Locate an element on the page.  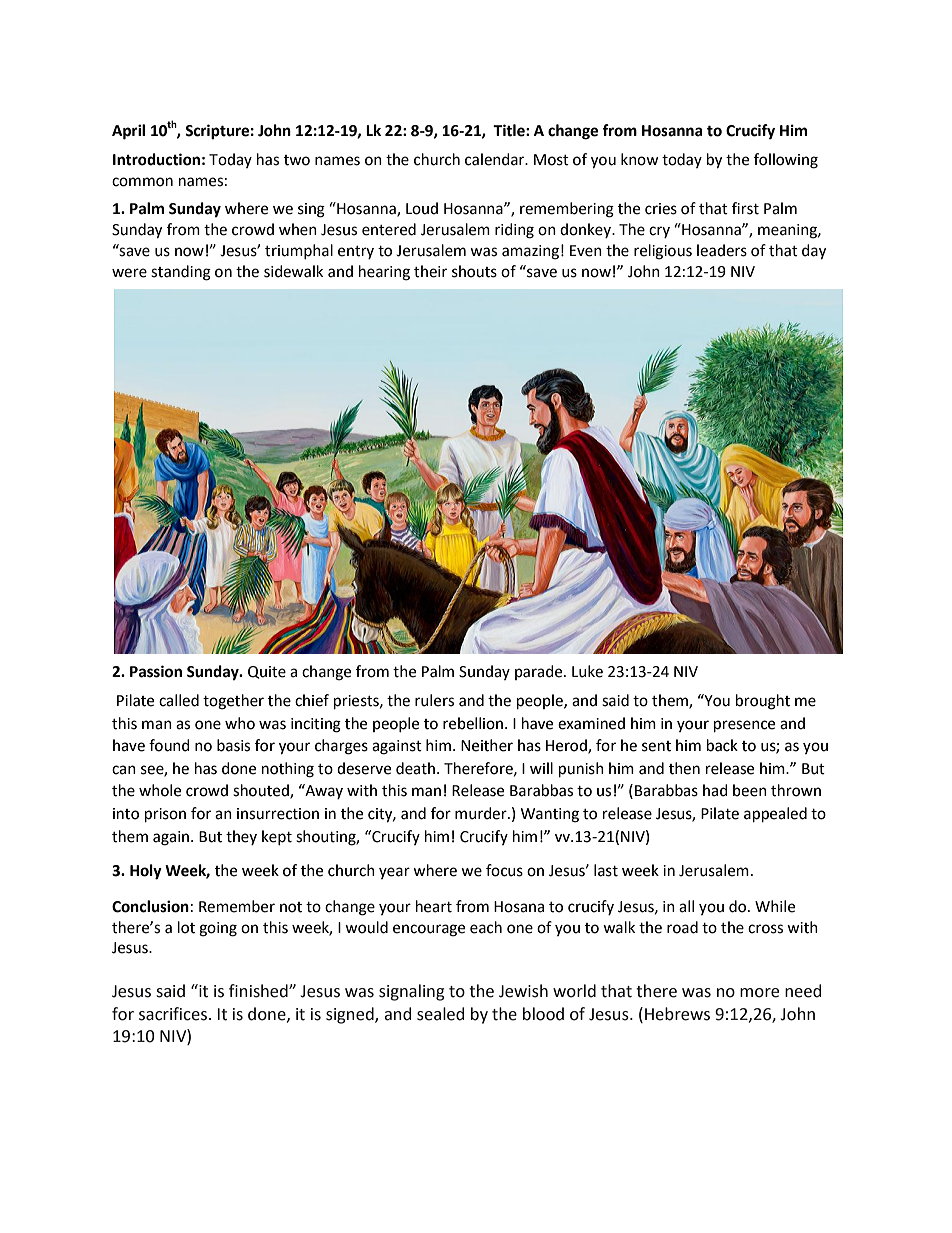
Loud is located at coordinates (422, 208).
